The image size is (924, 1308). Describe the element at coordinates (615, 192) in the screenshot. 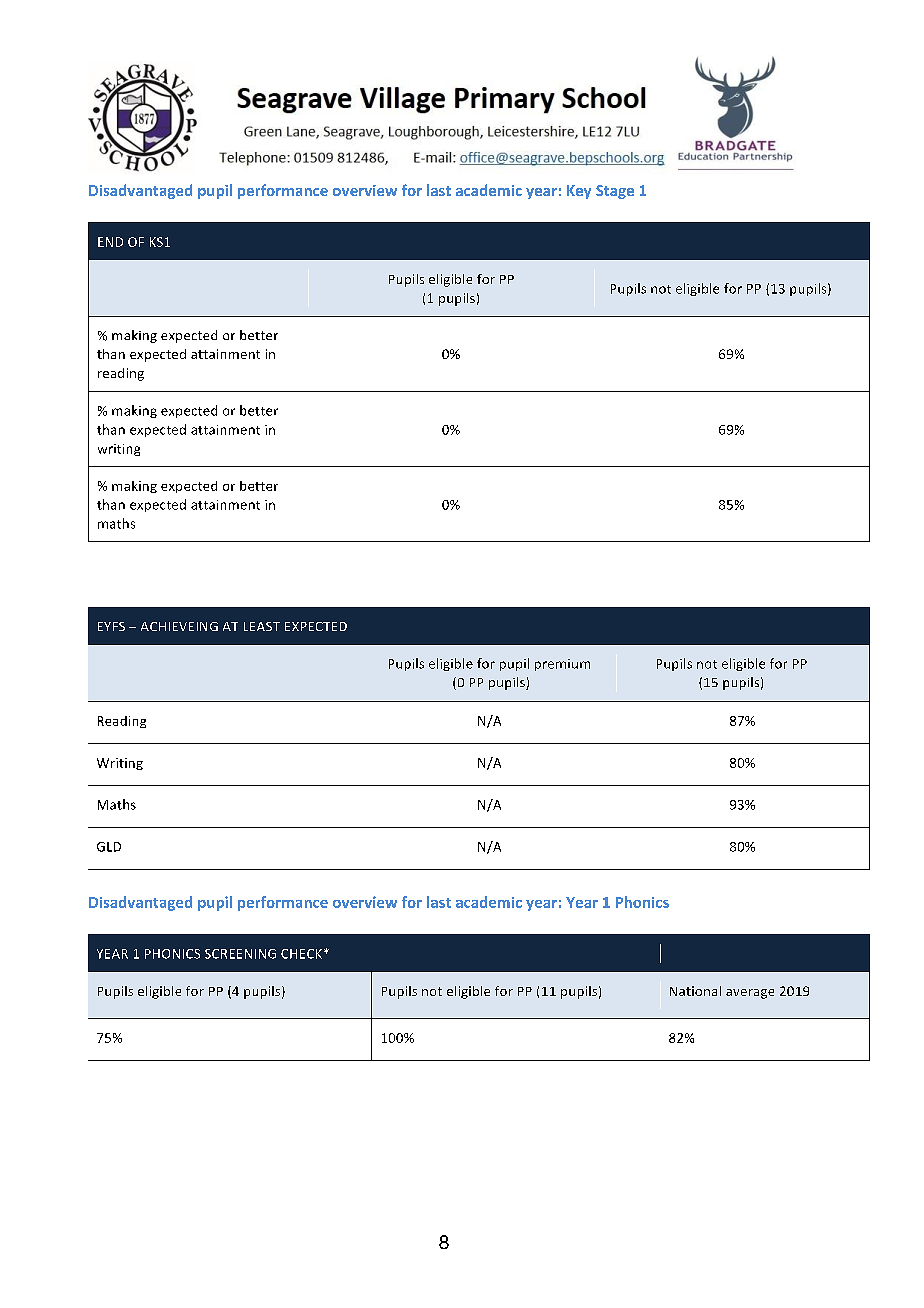

I see `Stage` at that location.
